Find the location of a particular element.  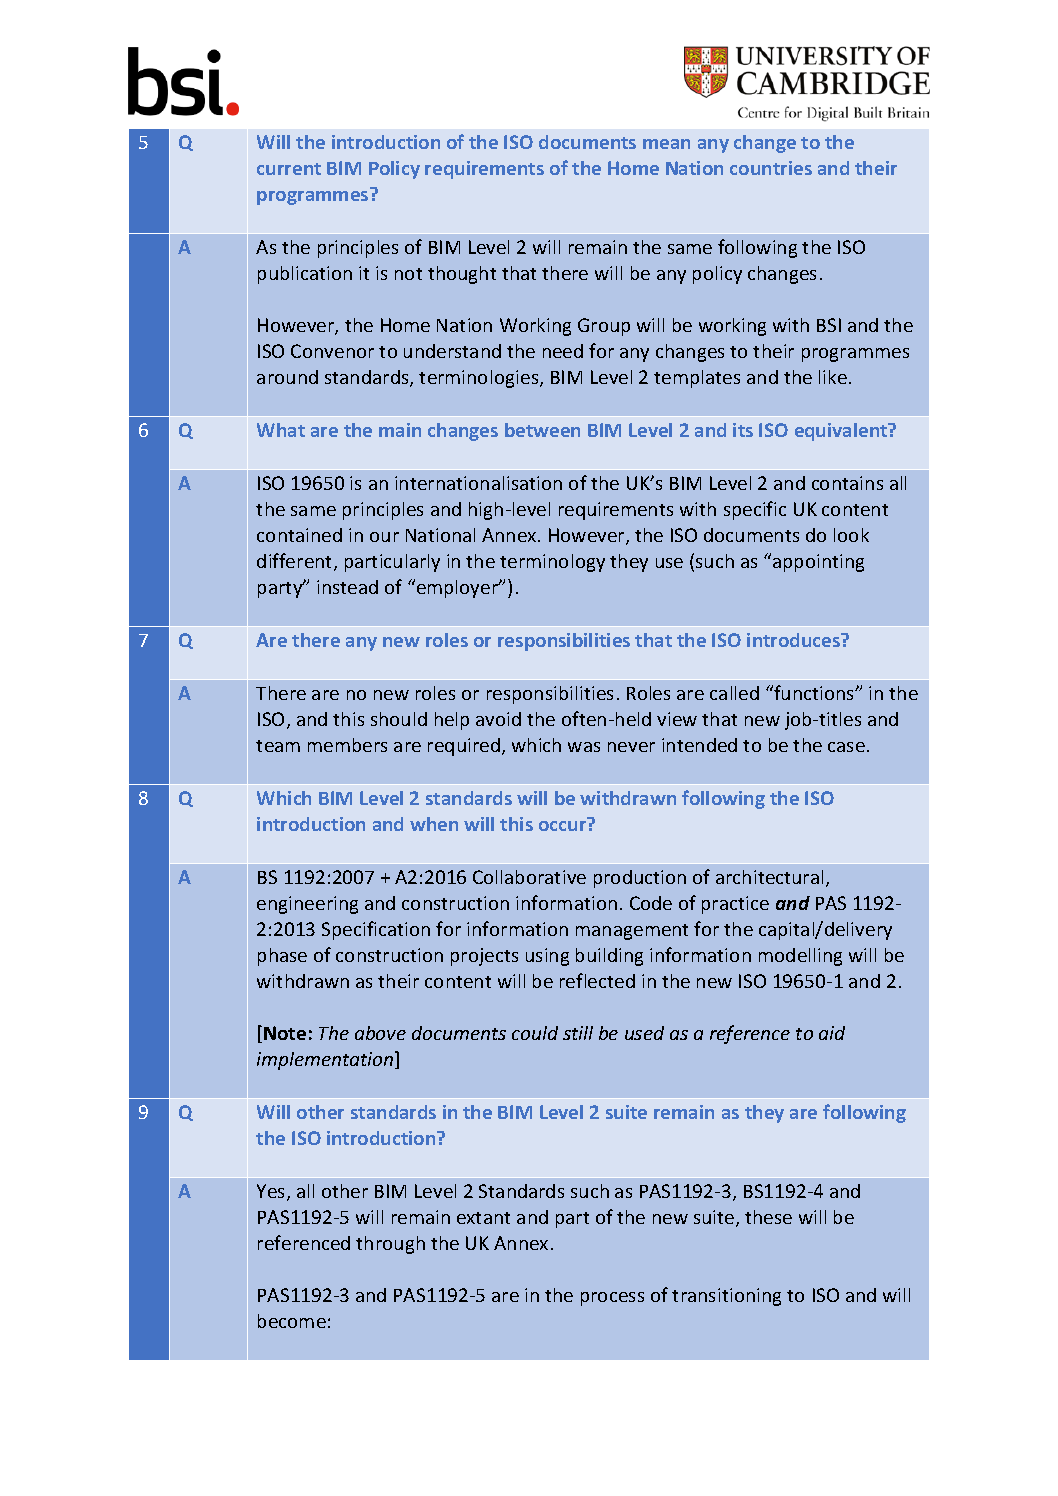

instead is located at coordinates (347, 587).
